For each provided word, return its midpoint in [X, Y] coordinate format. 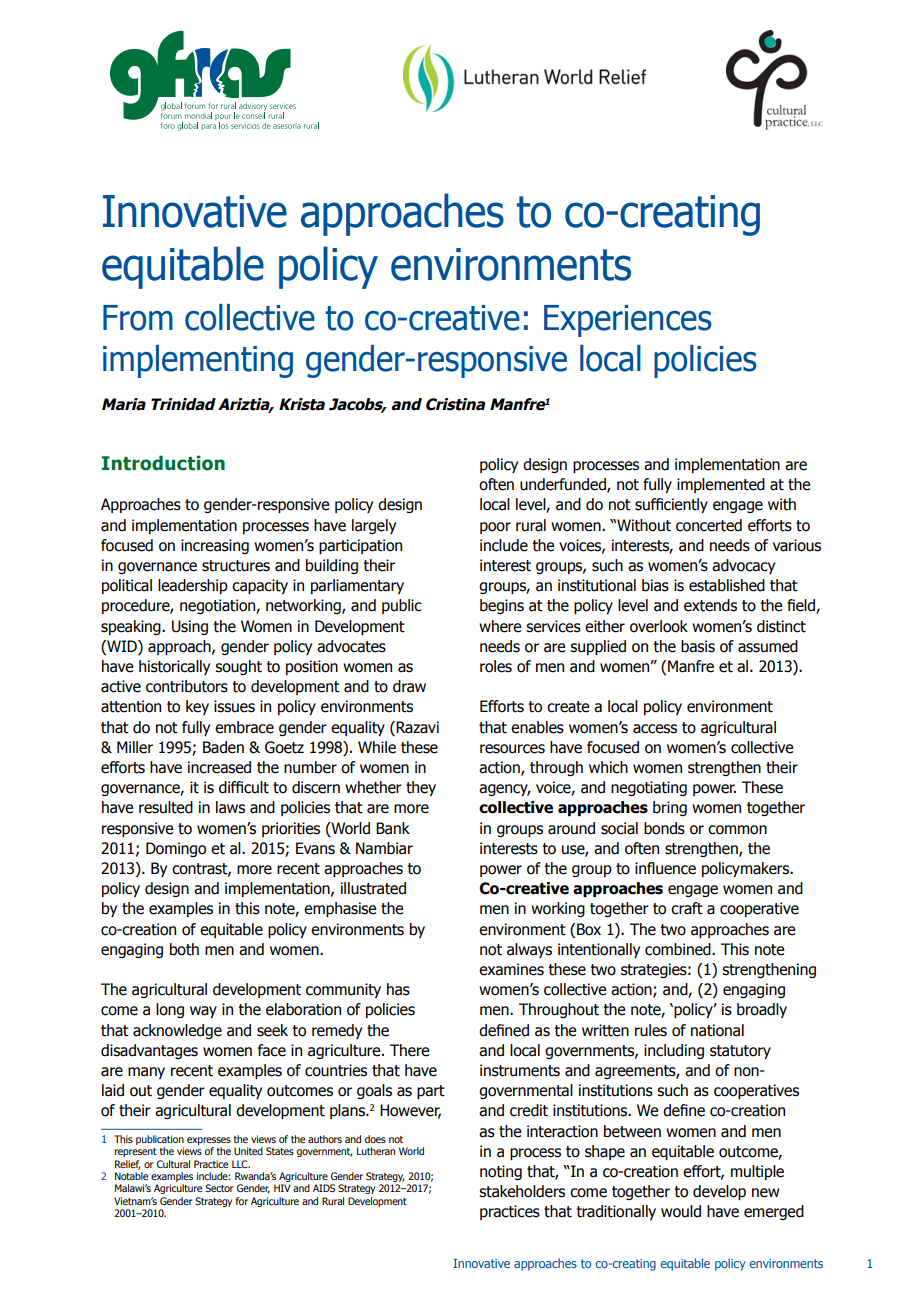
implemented [721, 485]
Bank [393, 828]
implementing [198, 361]
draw [409, 686]
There [409, 1050]
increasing [215, 546]
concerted [709, 525]
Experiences [628, 321]
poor [495, 528]
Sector [219, 1188]
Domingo [176, 849]
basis [698, 646]
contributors [187, 686]
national [717, 1030]
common [737, 830]
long [170, 1010]
